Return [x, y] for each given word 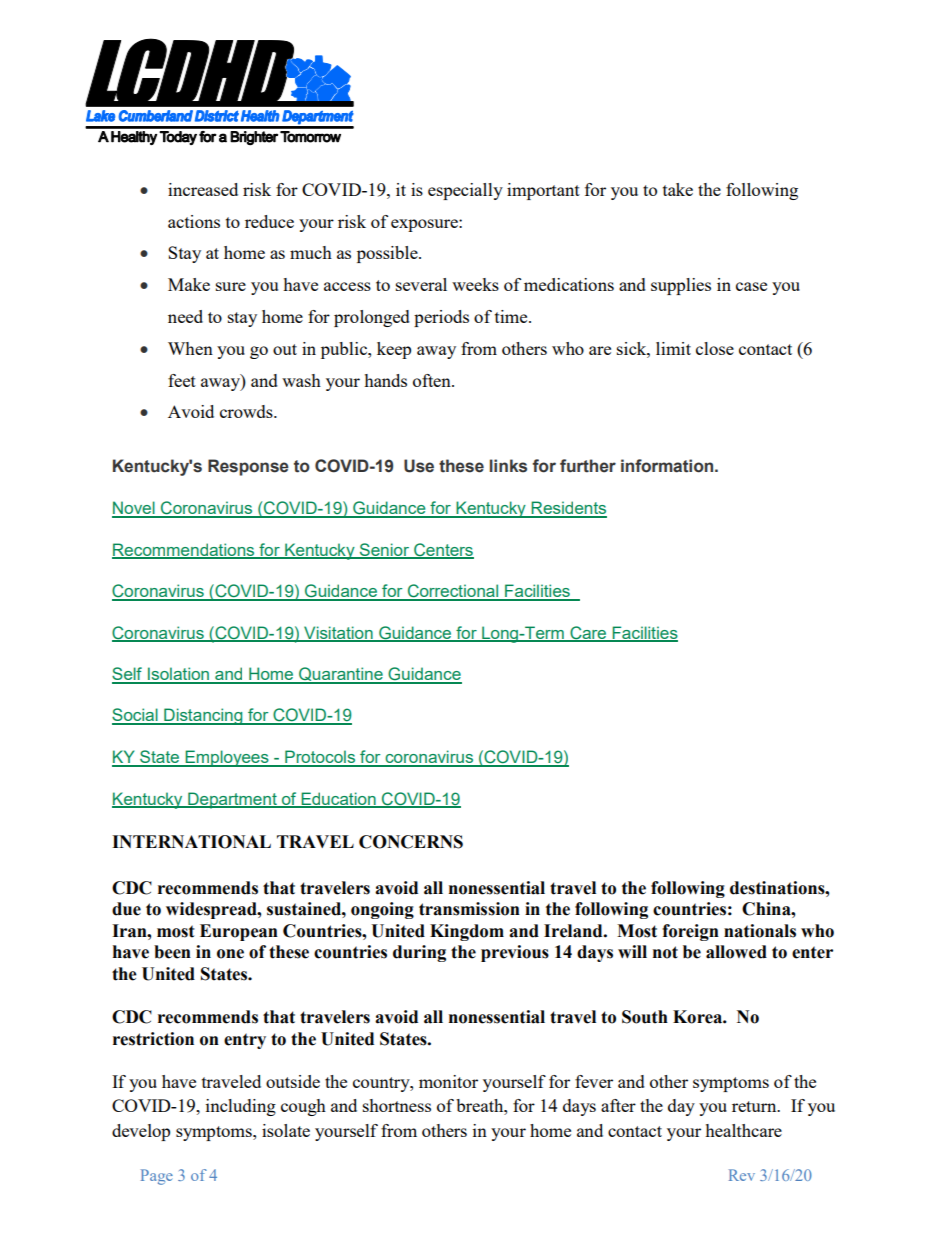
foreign [690, 932]
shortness [397, 1105]
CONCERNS [411, 842]
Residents [568, 509]
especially [465, 191]
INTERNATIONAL [191, 842]
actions [194, 221]
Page [157, 1177]
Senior [384, 550]
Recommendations [184, 550]
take [678, 189]
